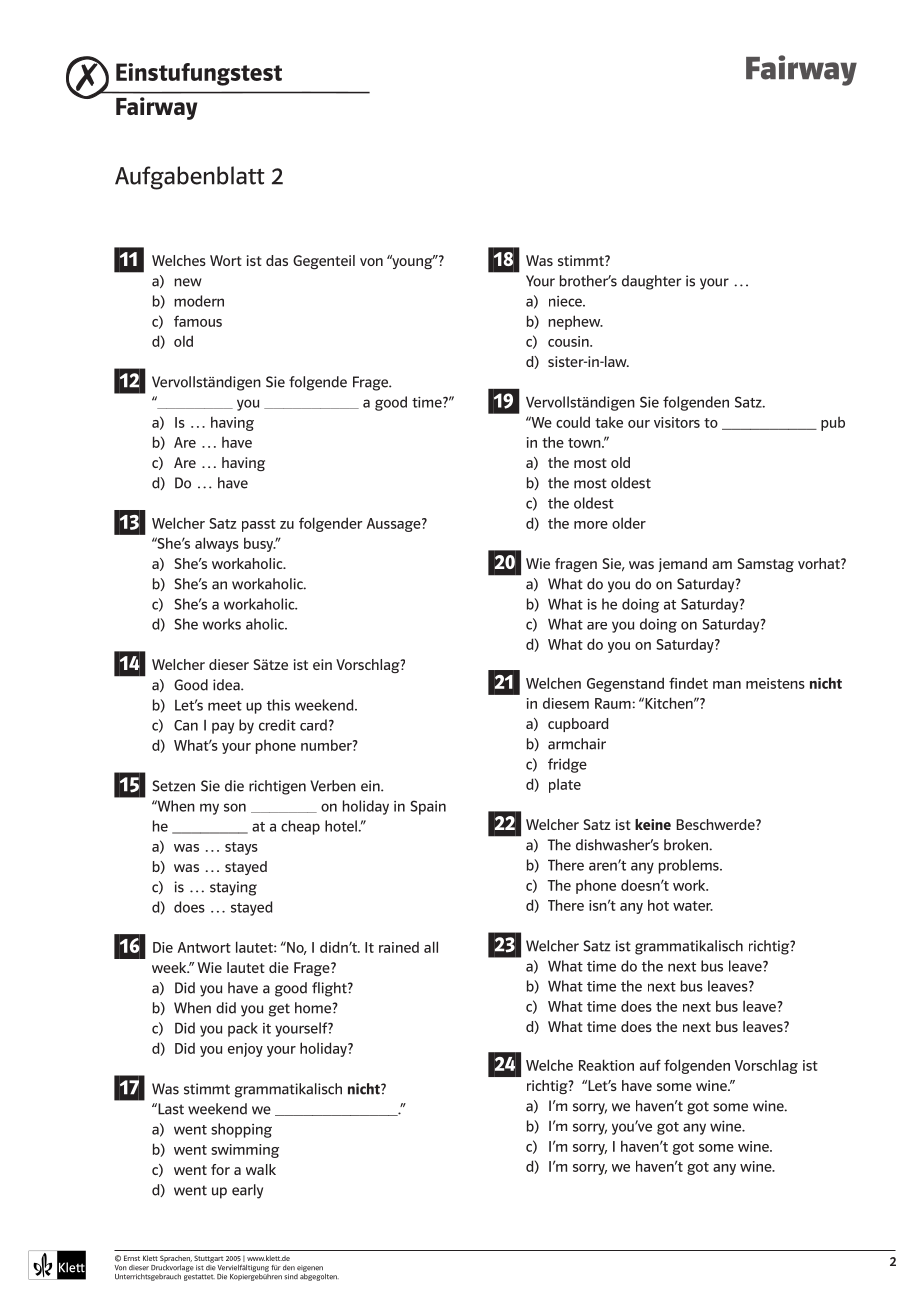  Describe the element at coordinates (233, 888) in the page. I see `staying` at that location.
